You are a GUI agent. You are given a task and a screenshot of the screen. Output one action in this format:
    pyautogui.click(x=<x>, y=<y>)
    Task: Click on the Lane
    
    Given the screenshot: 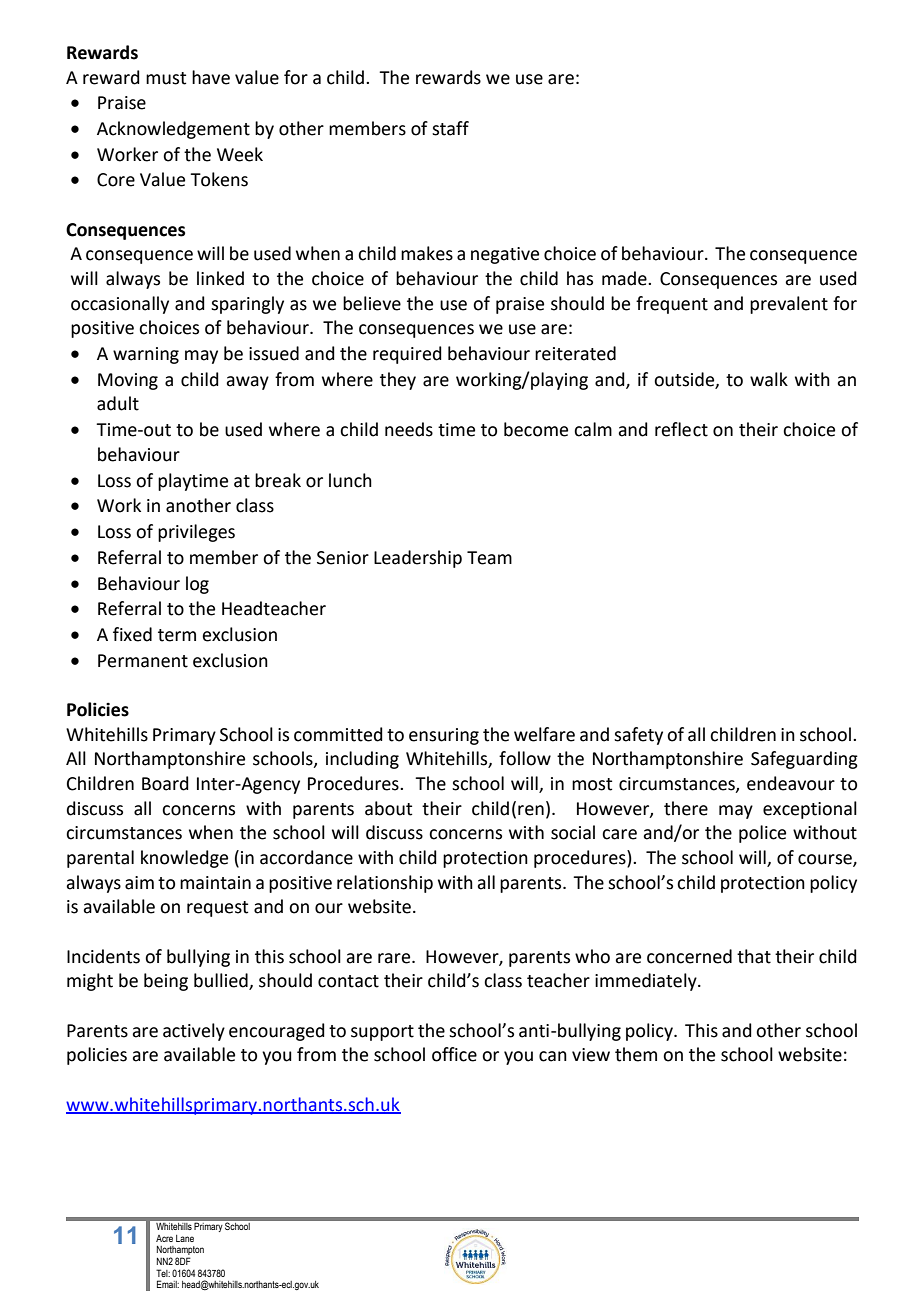 What is the action you would take?
    pyautogui.click(x=185, y=1238)
